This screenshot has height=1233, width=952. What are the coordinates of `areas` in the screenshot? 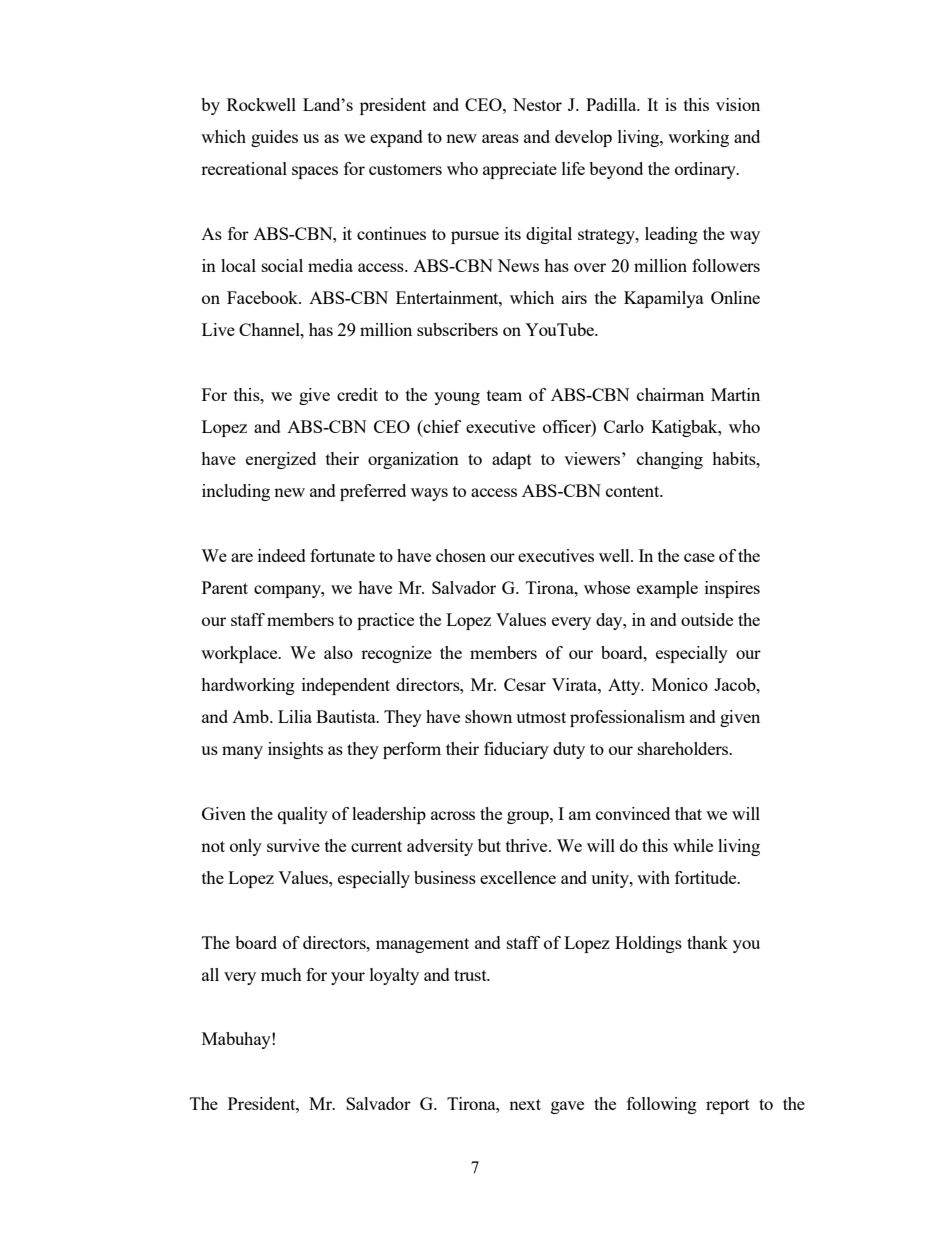 It's located at (500, 138).
